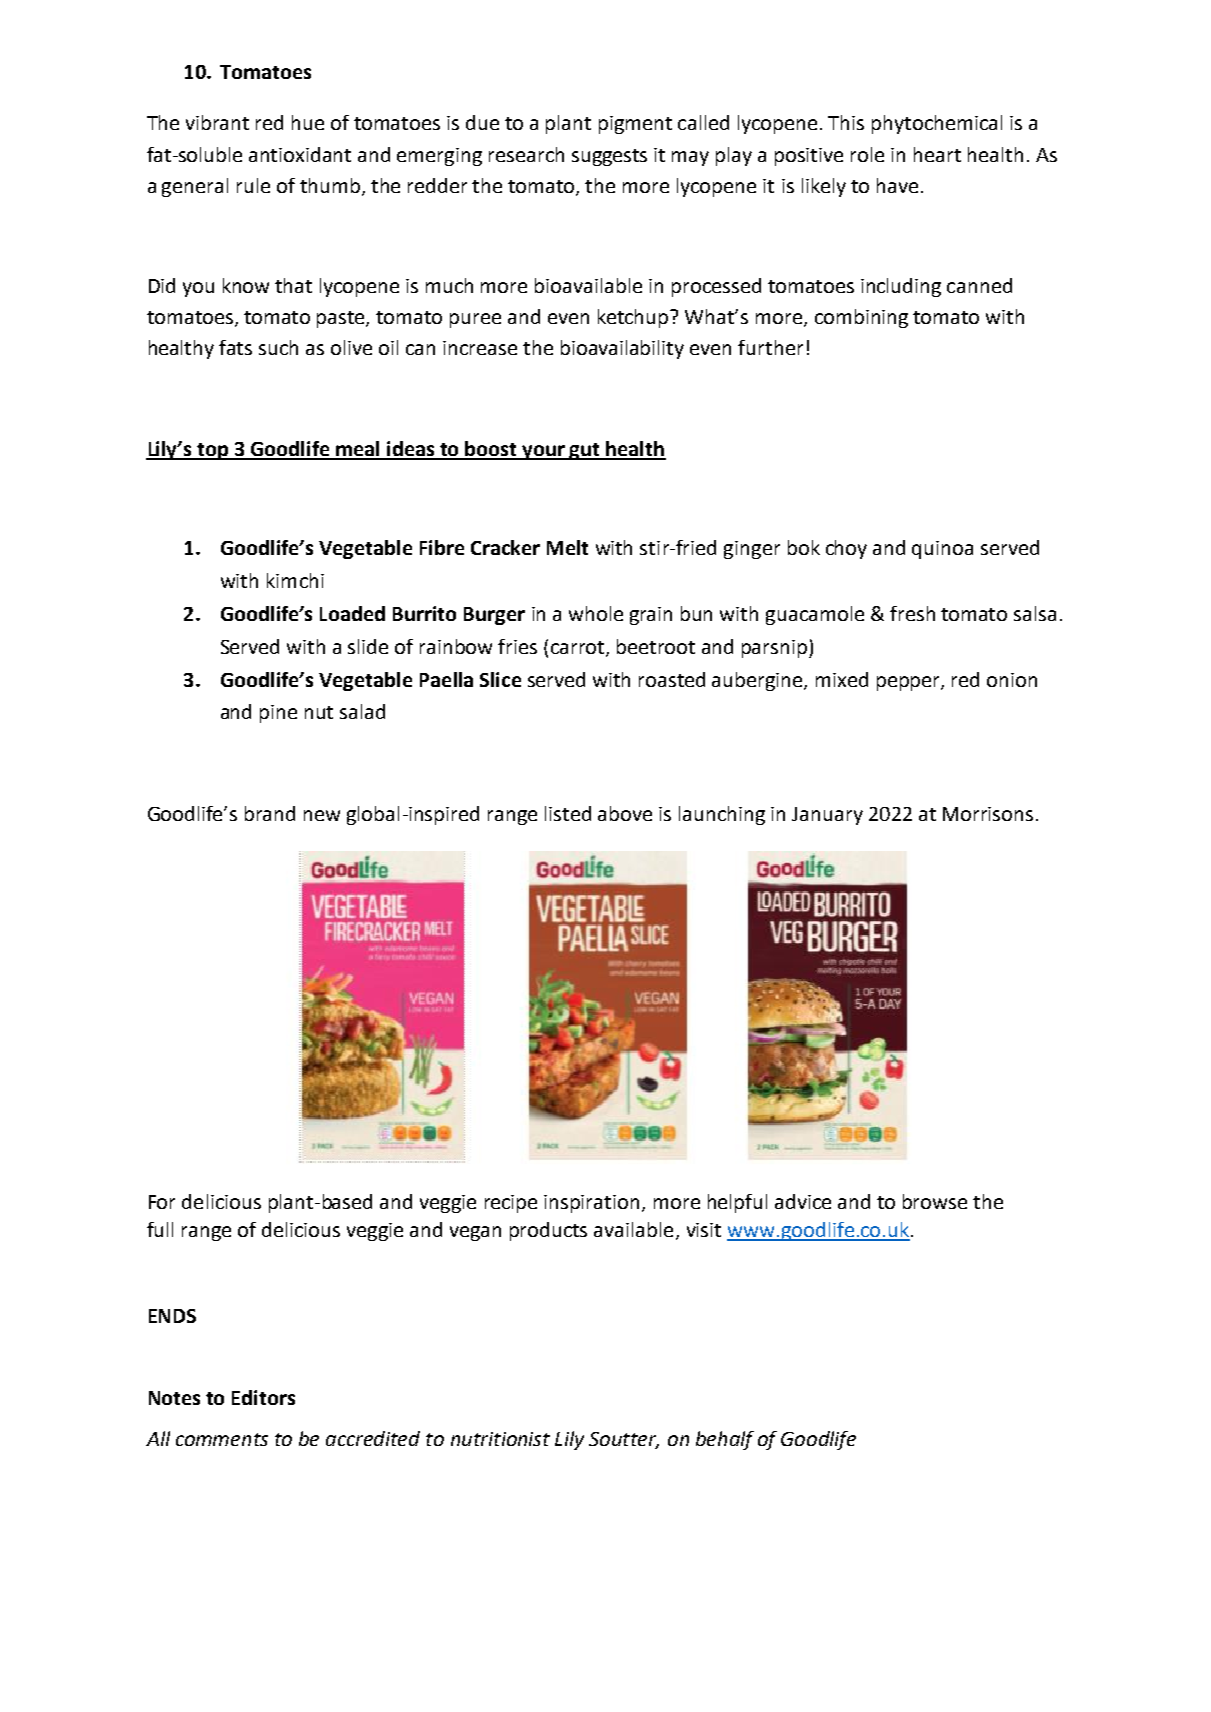 This screenshot has width=1211, height=1712. Describe the element at coordinates (609, 157) in the screenshot. I see `suggests` at that location.
